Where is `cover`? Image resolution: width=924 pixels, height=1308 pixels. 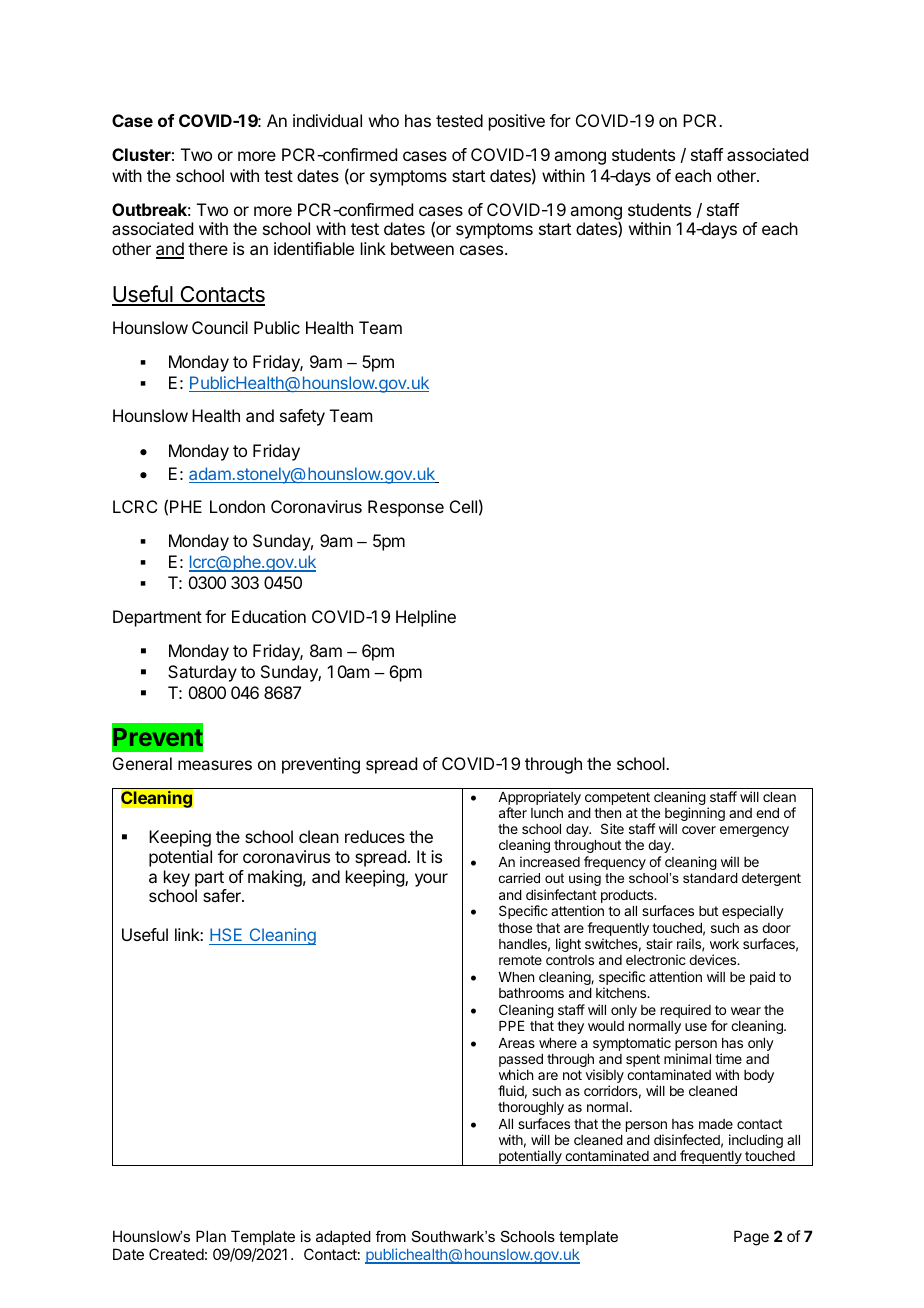
cover is located at coordinates (699, 830).
